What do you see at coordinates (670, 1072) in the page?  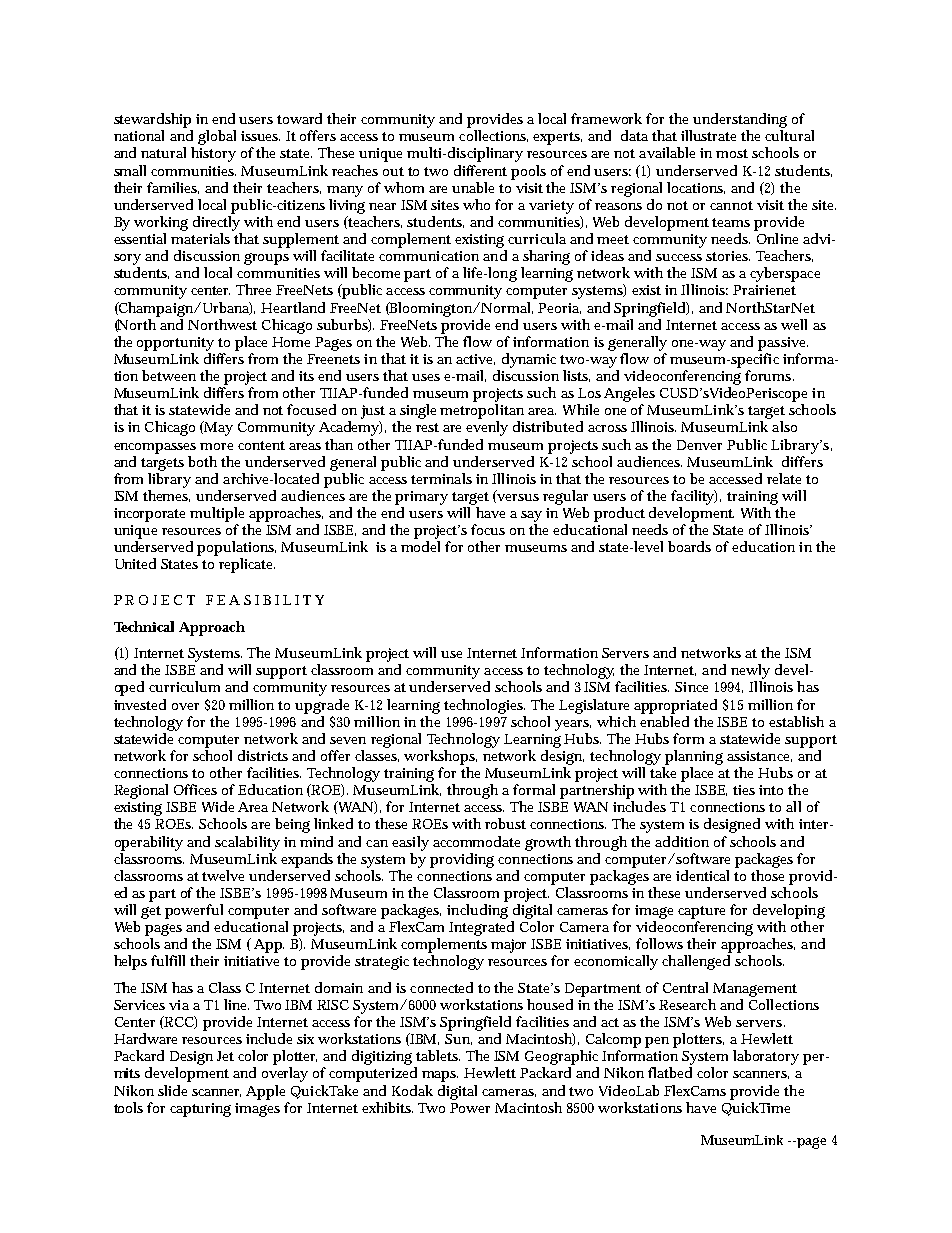 I see `flatbed` at bounding box center [670, 1072].
